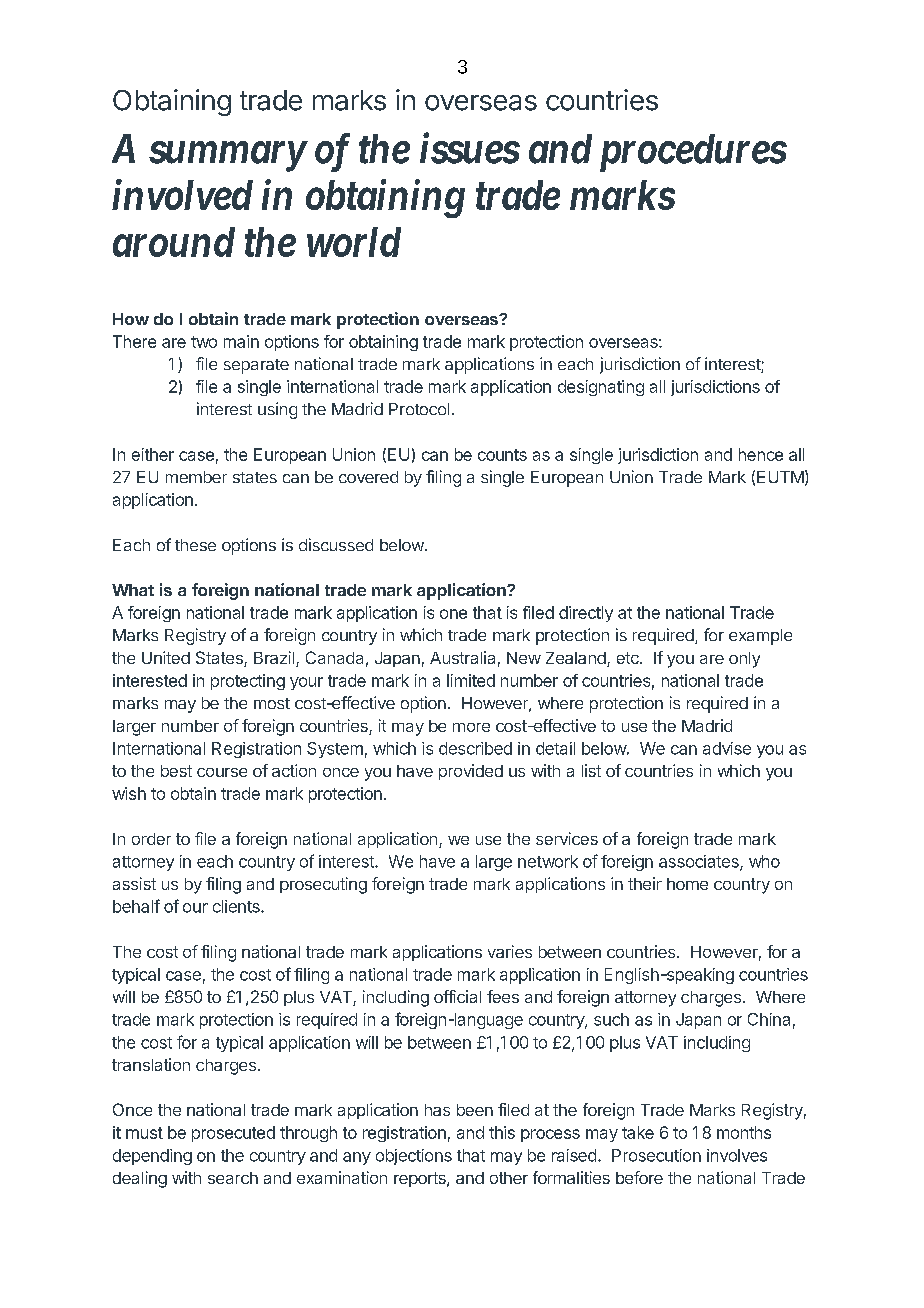 The width and height of the image is (924, 1308). What do you see at coordinates (174, 242) in the image?
I see `around` at bounding box center [174, 242].
